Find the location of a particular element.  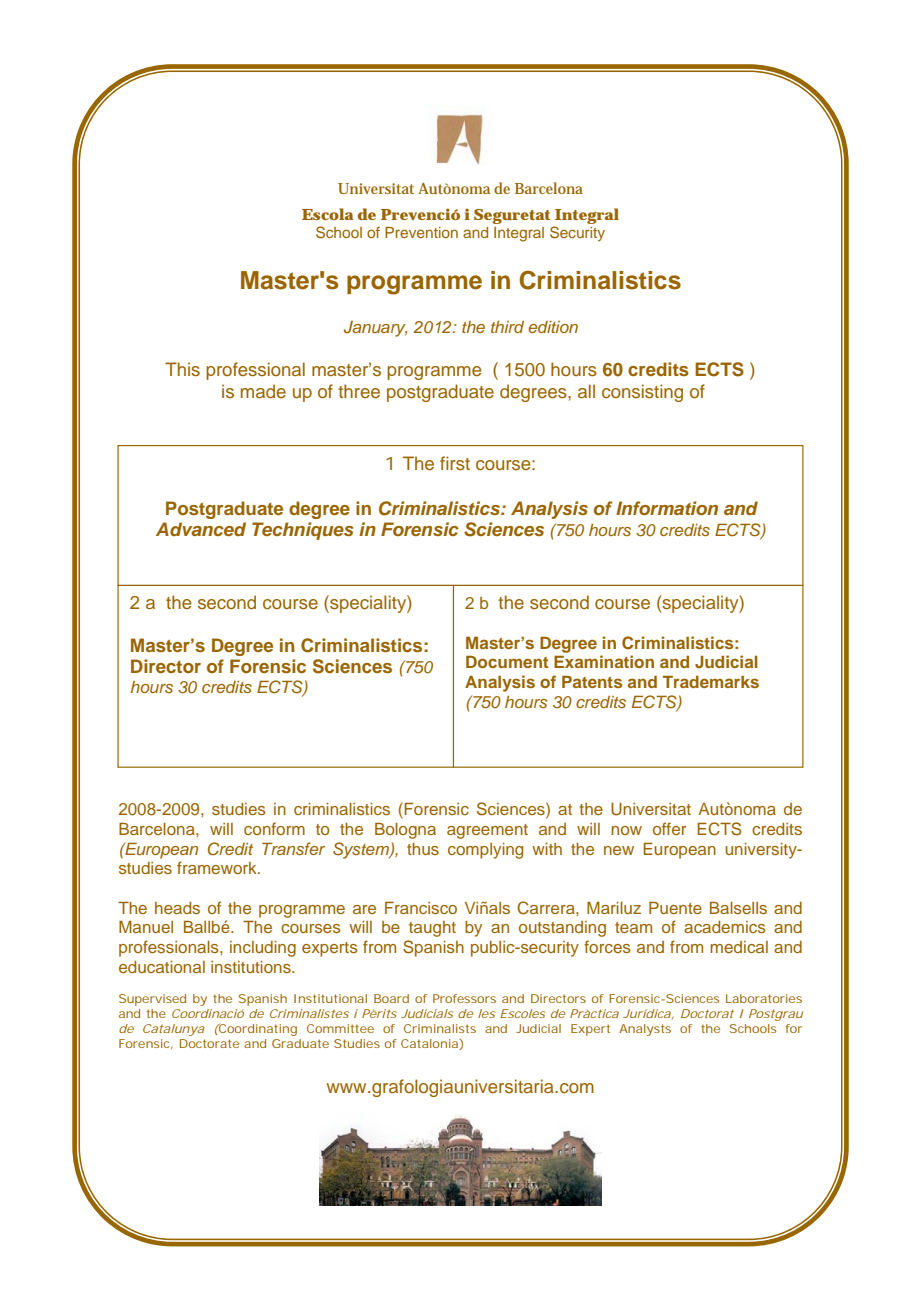

This is located at coordinates (182, 369).
